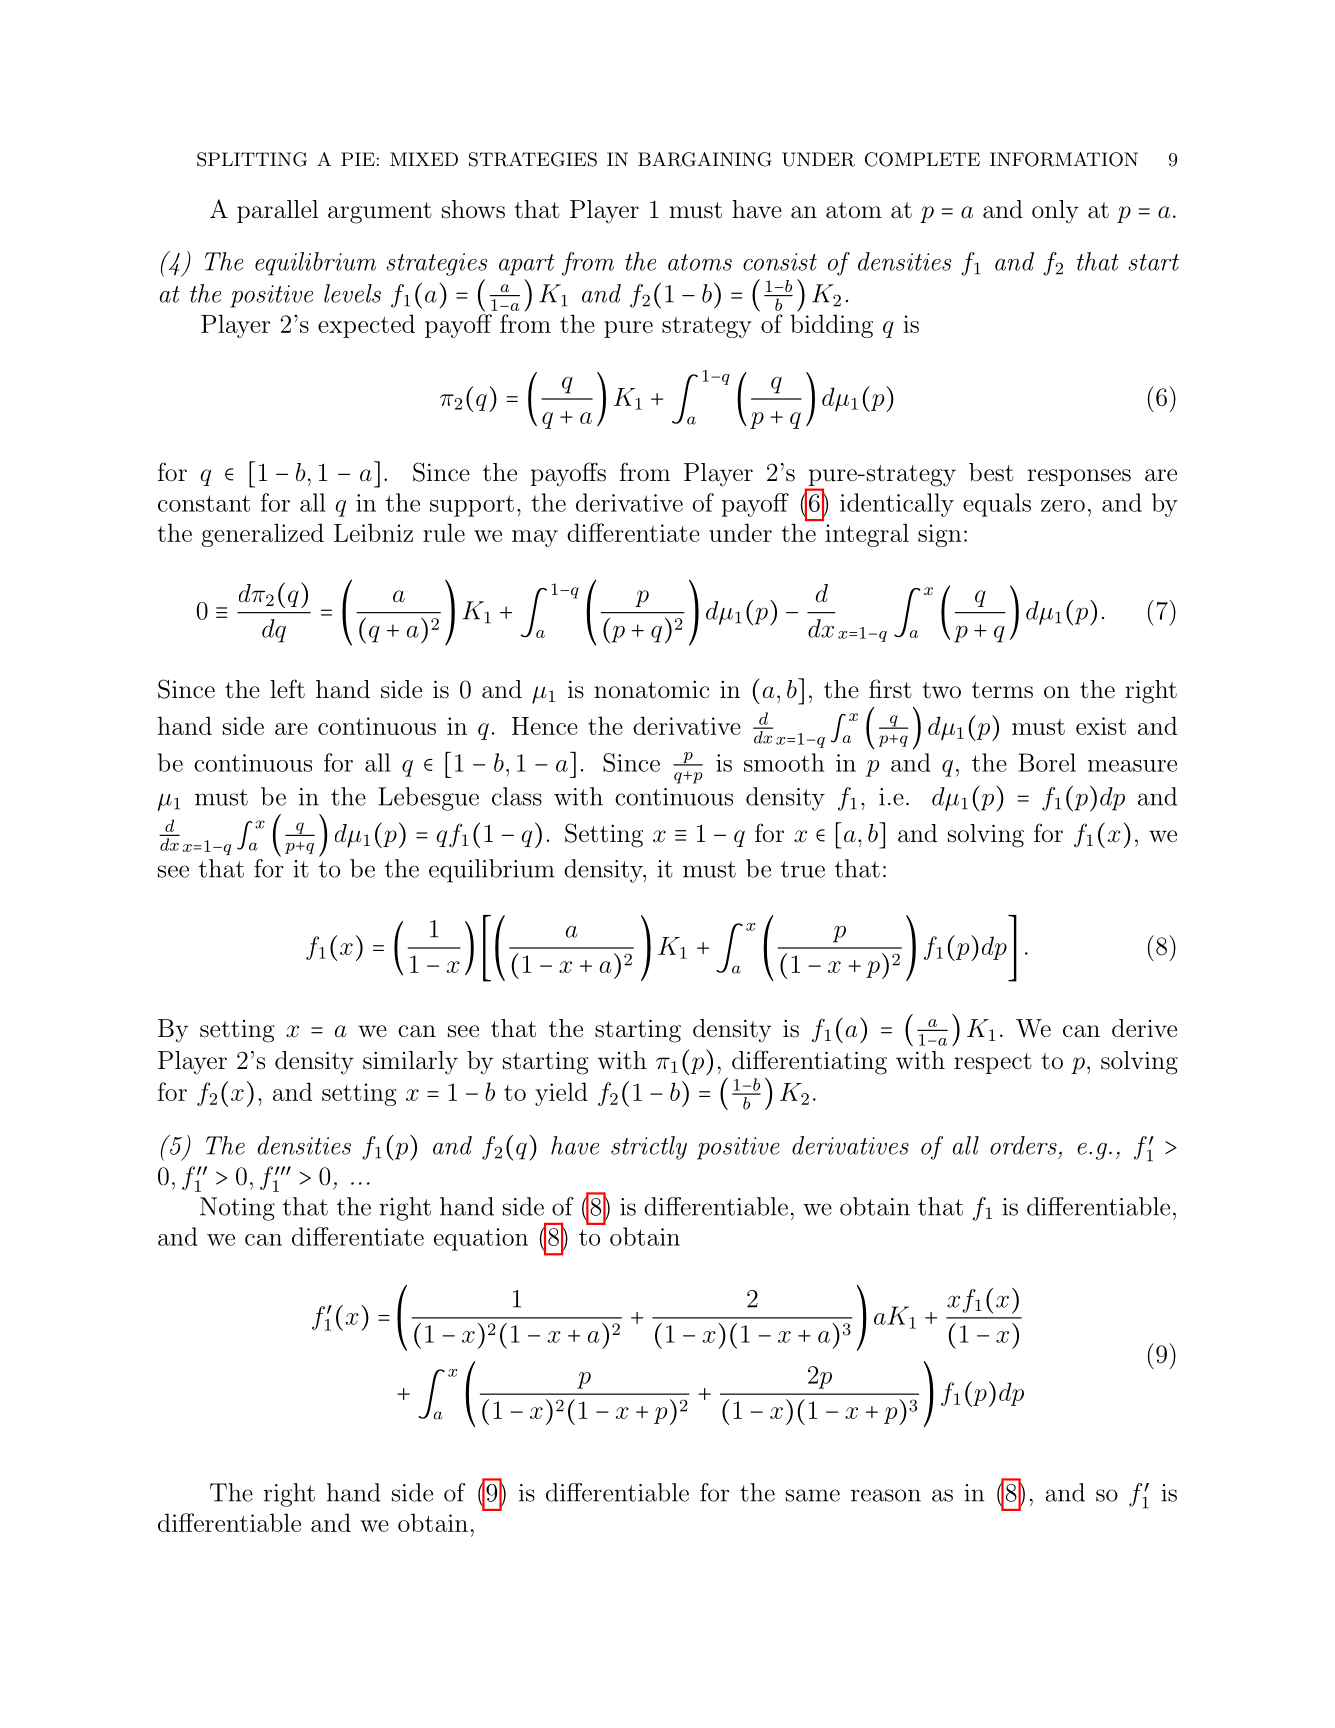  I want to click on BARGAINING, so click(704, 159).
